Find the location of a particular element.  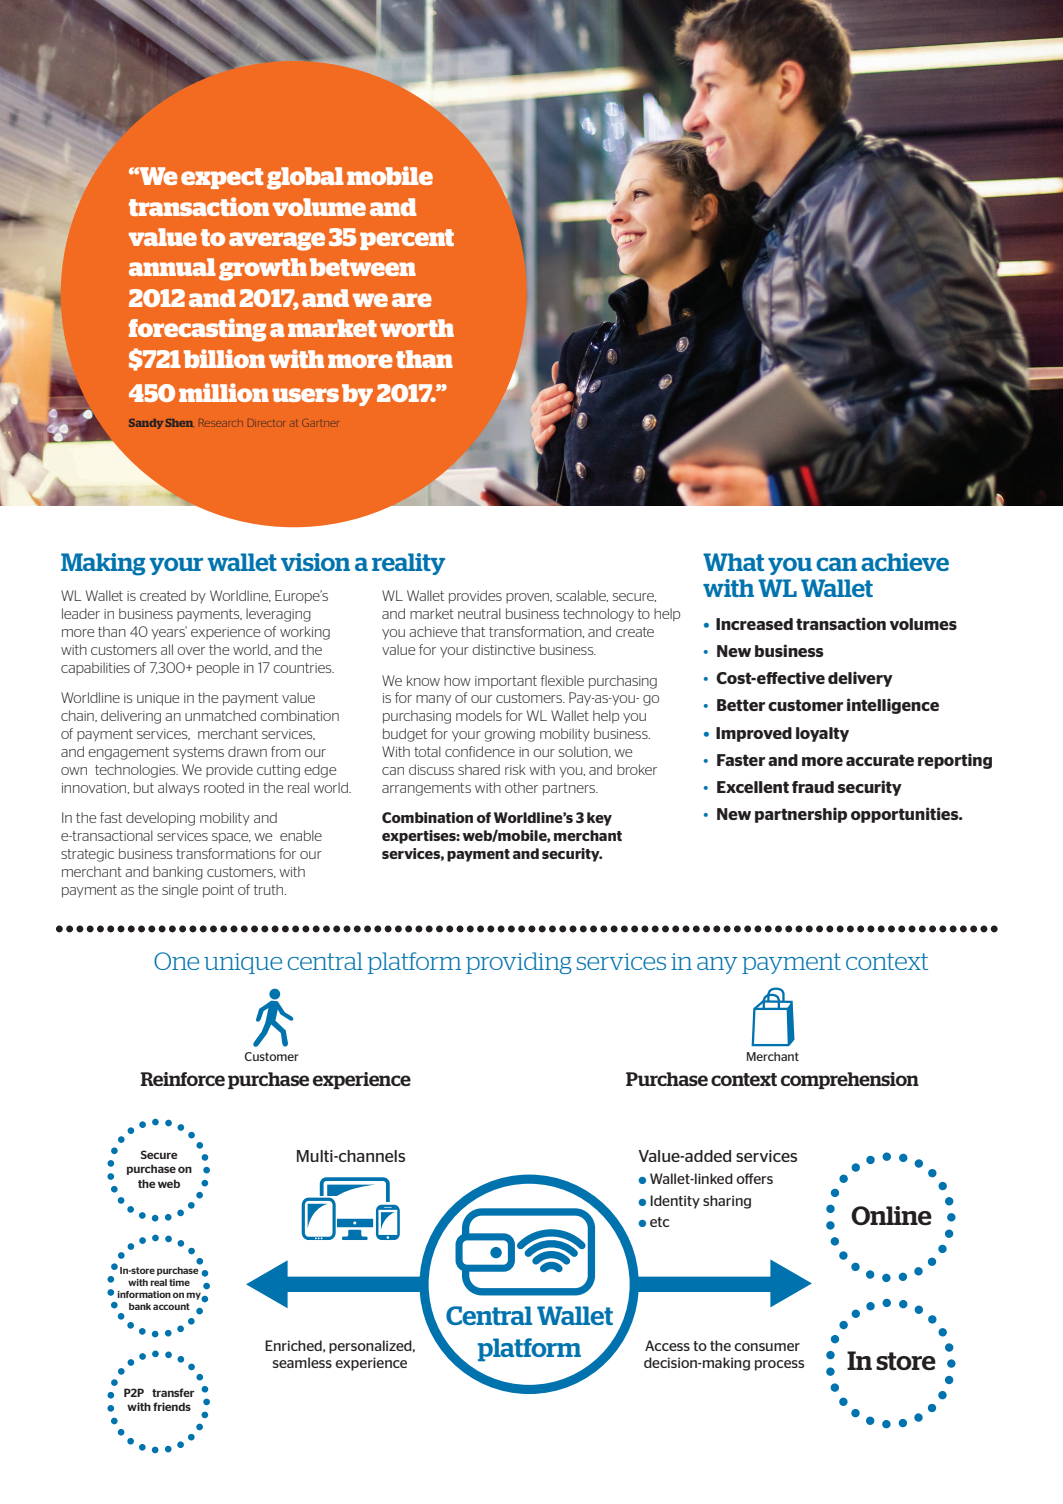

transfer is located at coordinates (173, 1392).
